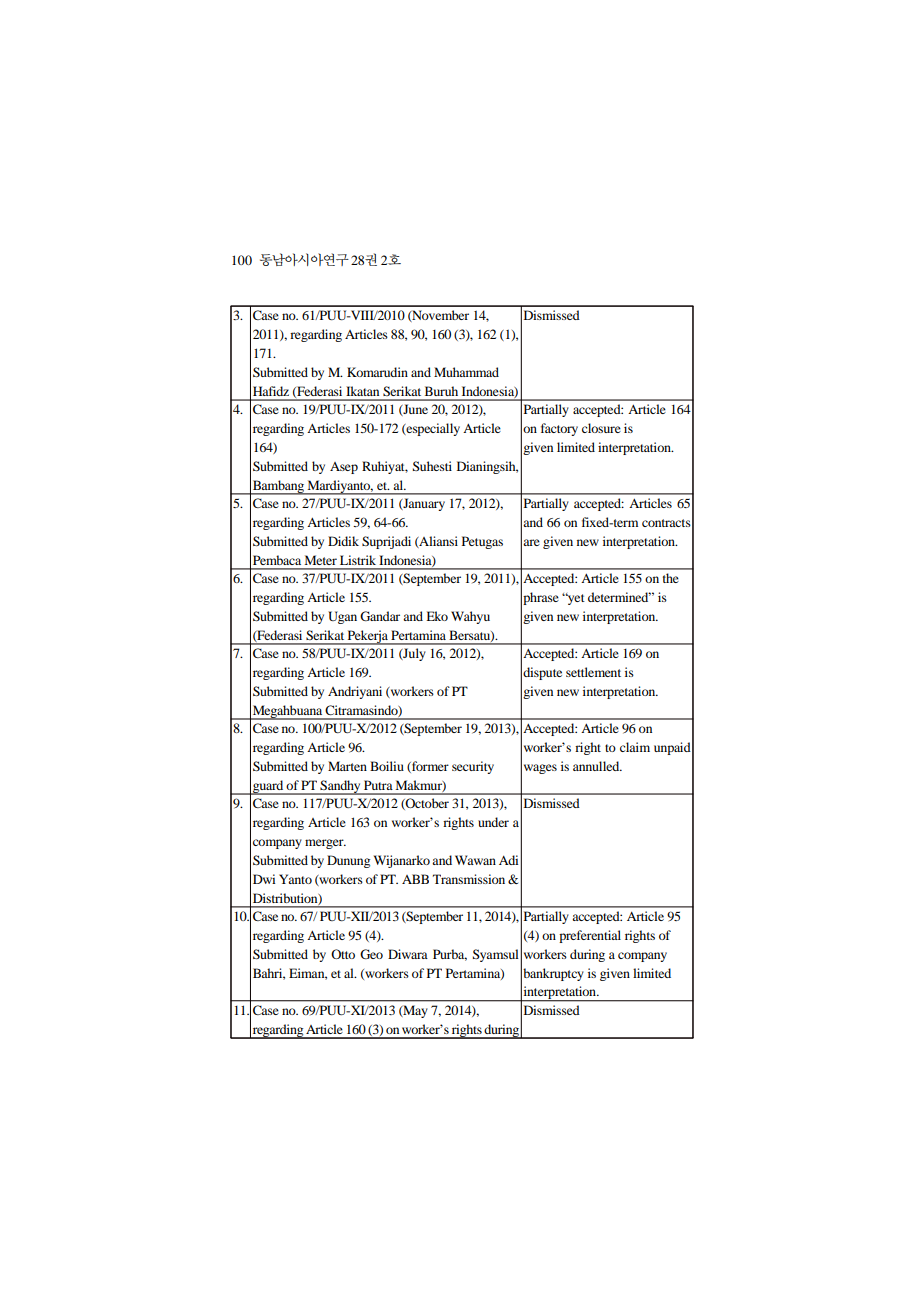  What do you see at coordinates (635, 747) in the screenshot?
I see `claim` at bounding box center [635, 747].
